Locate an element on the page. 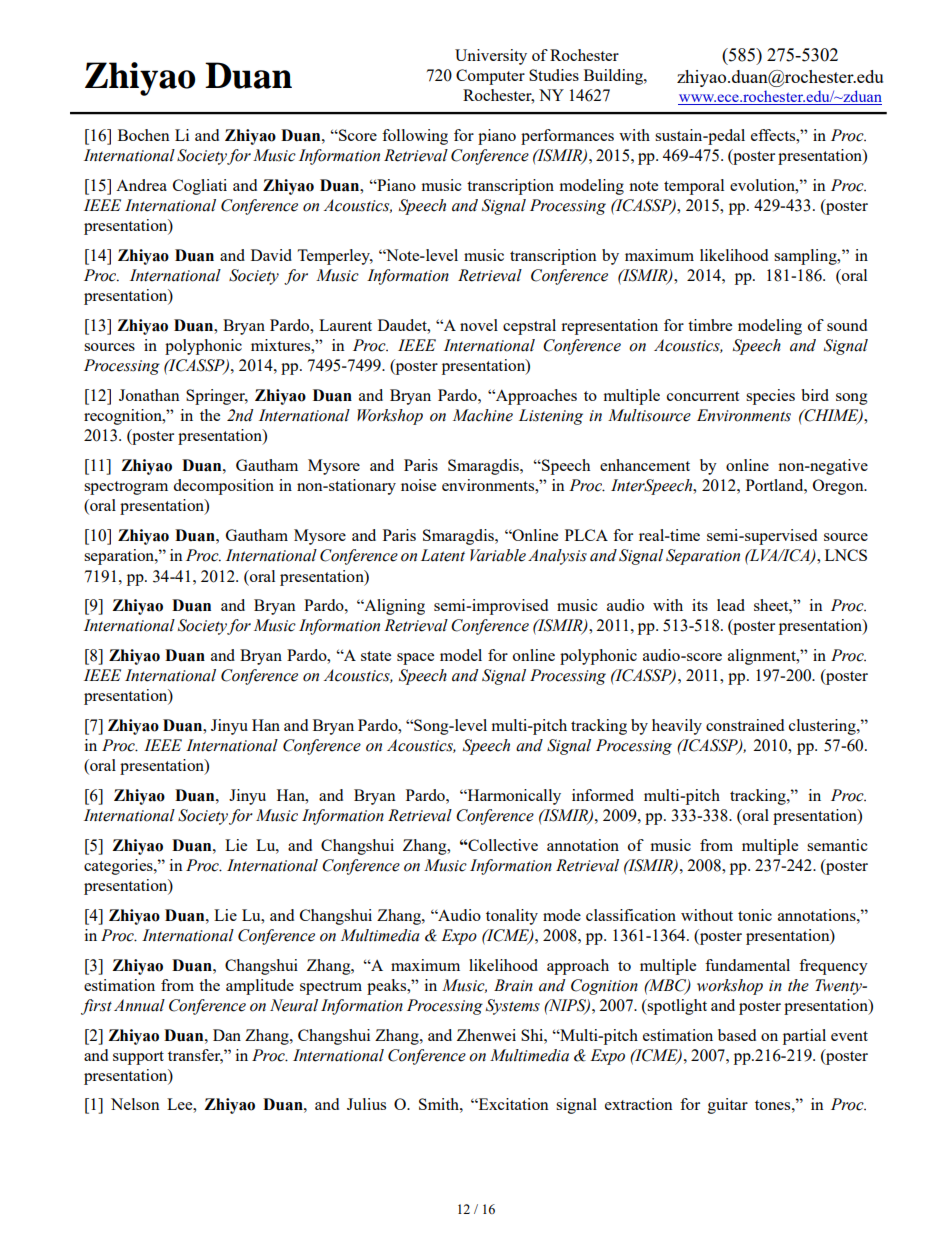 This document has height=1233, width=952. Harmonically is located at coordinates (513, 797).
